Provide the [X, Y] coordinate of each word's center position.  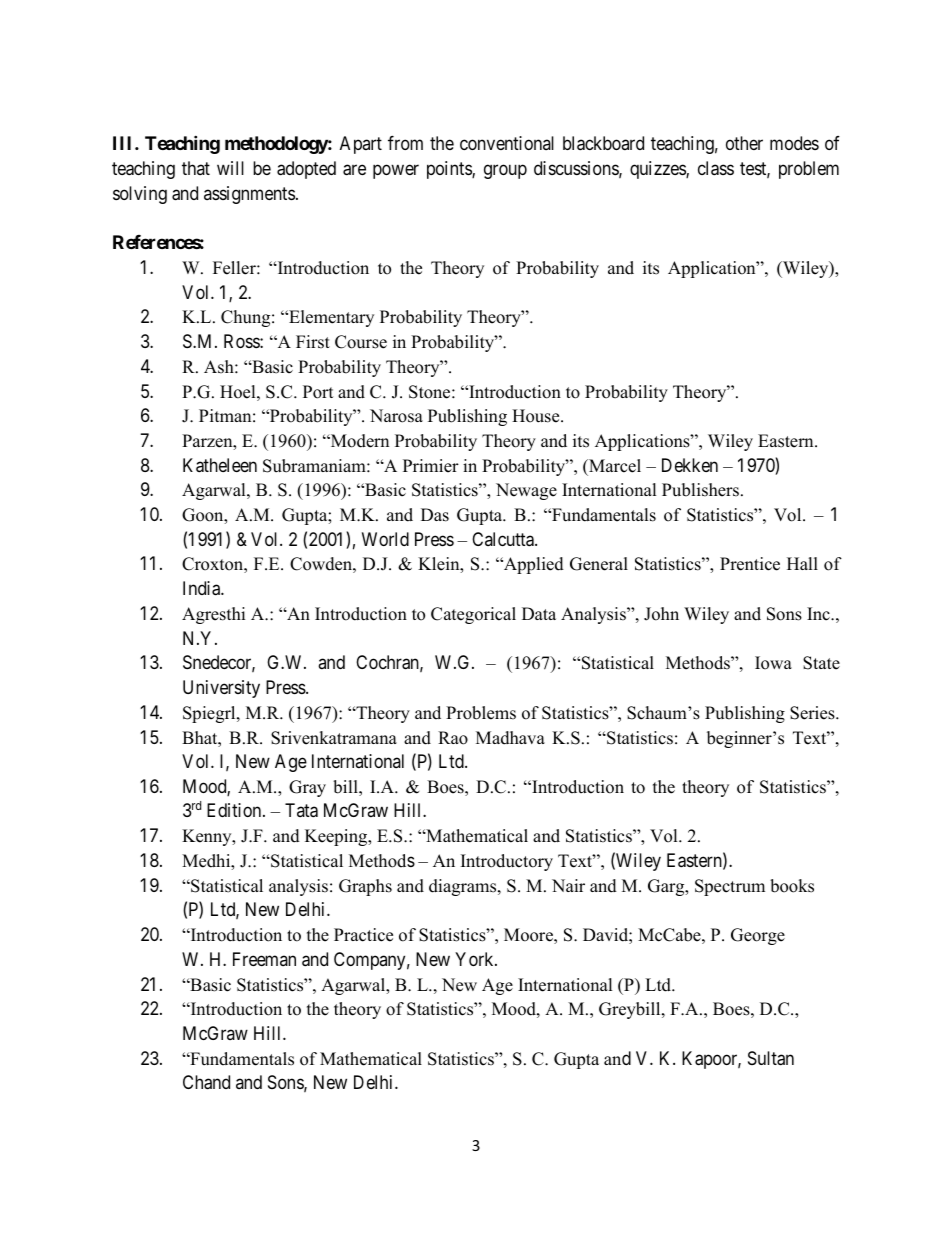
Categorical [473, 615]
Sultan [771, 1058]
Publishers [700, 490]
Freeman [264, 959]
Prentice [750, 564]
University [221, 689]
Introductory [507, 862]
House [537, 416]
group [505, 172]
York [475, 959]
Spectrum [730, 887]
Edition [235, 810]
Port [318, 392]
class [716, 168]
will [230, 168]
